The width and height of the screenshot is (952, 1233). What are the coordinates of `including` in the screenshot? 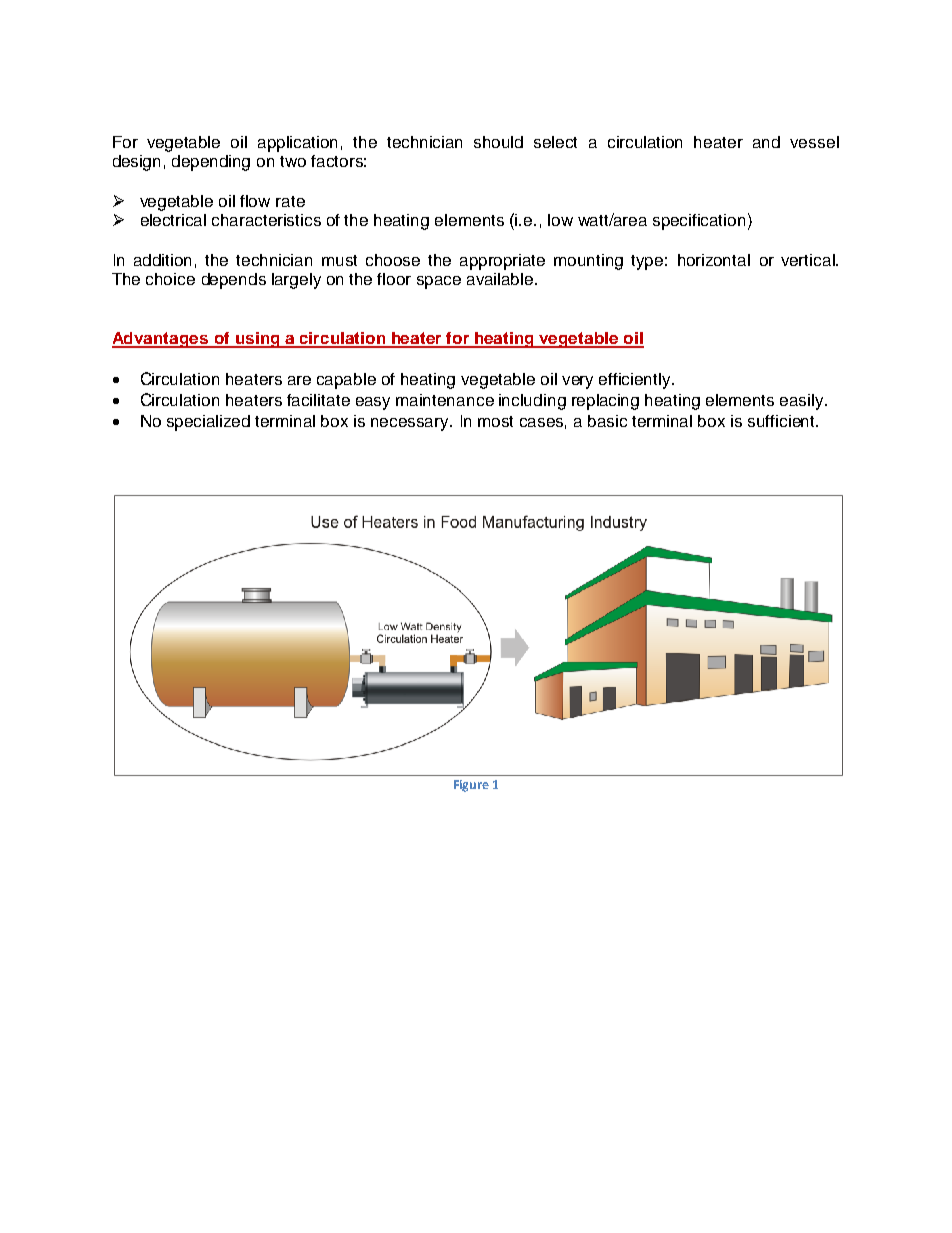 It's located at (532, 402).
